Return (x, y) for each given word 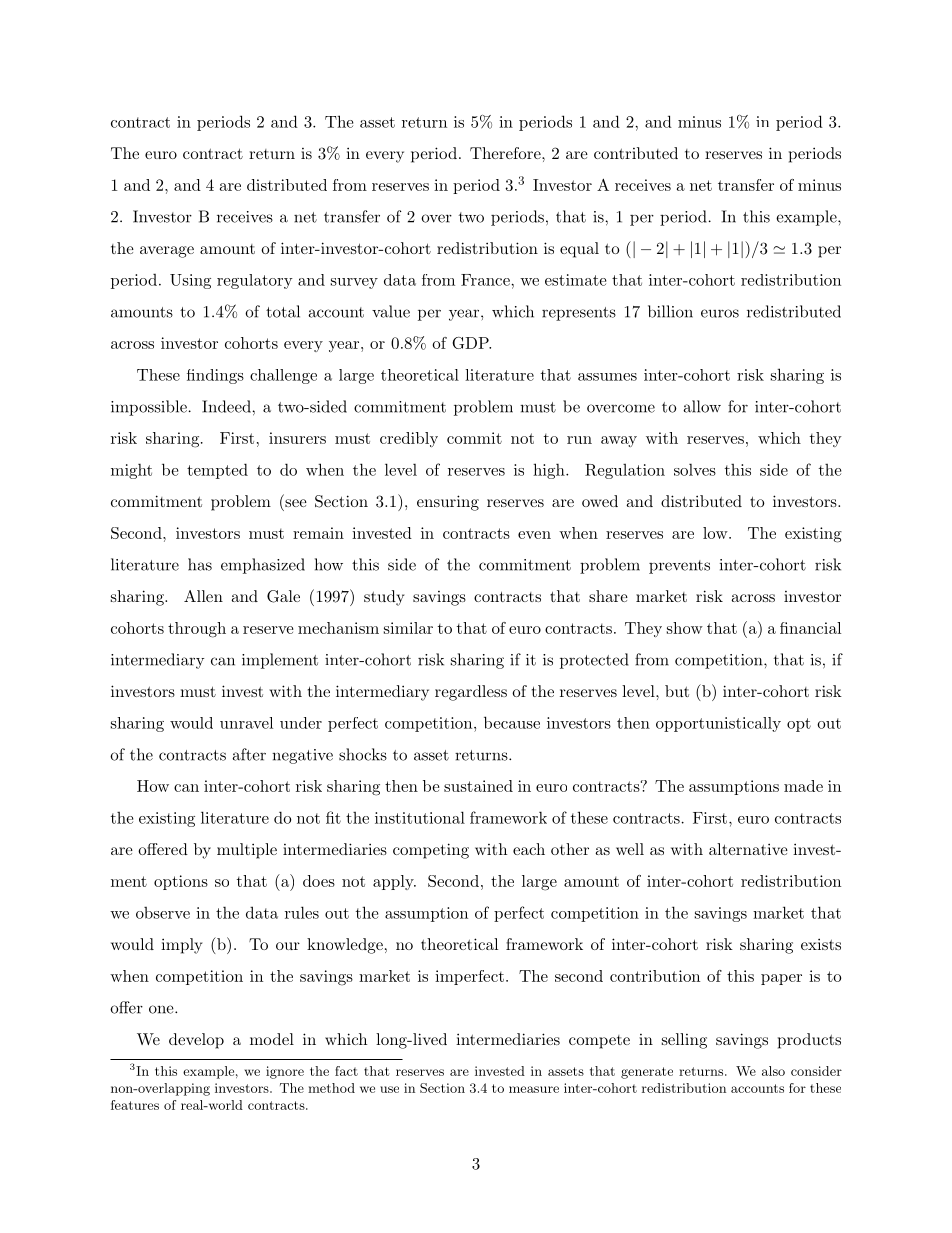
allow (702, 406)
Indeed (227, 406)
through (197, 630)
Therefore (505, 153)
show (685, 628)
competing (431, 851)
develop (196, 1041)
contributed (636, 153)
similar (408, 628)
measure (534, 1089)
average (167, 252)
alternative (748, 849)
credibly (409, 439)
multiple (247, 851)
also (773, 1071)
